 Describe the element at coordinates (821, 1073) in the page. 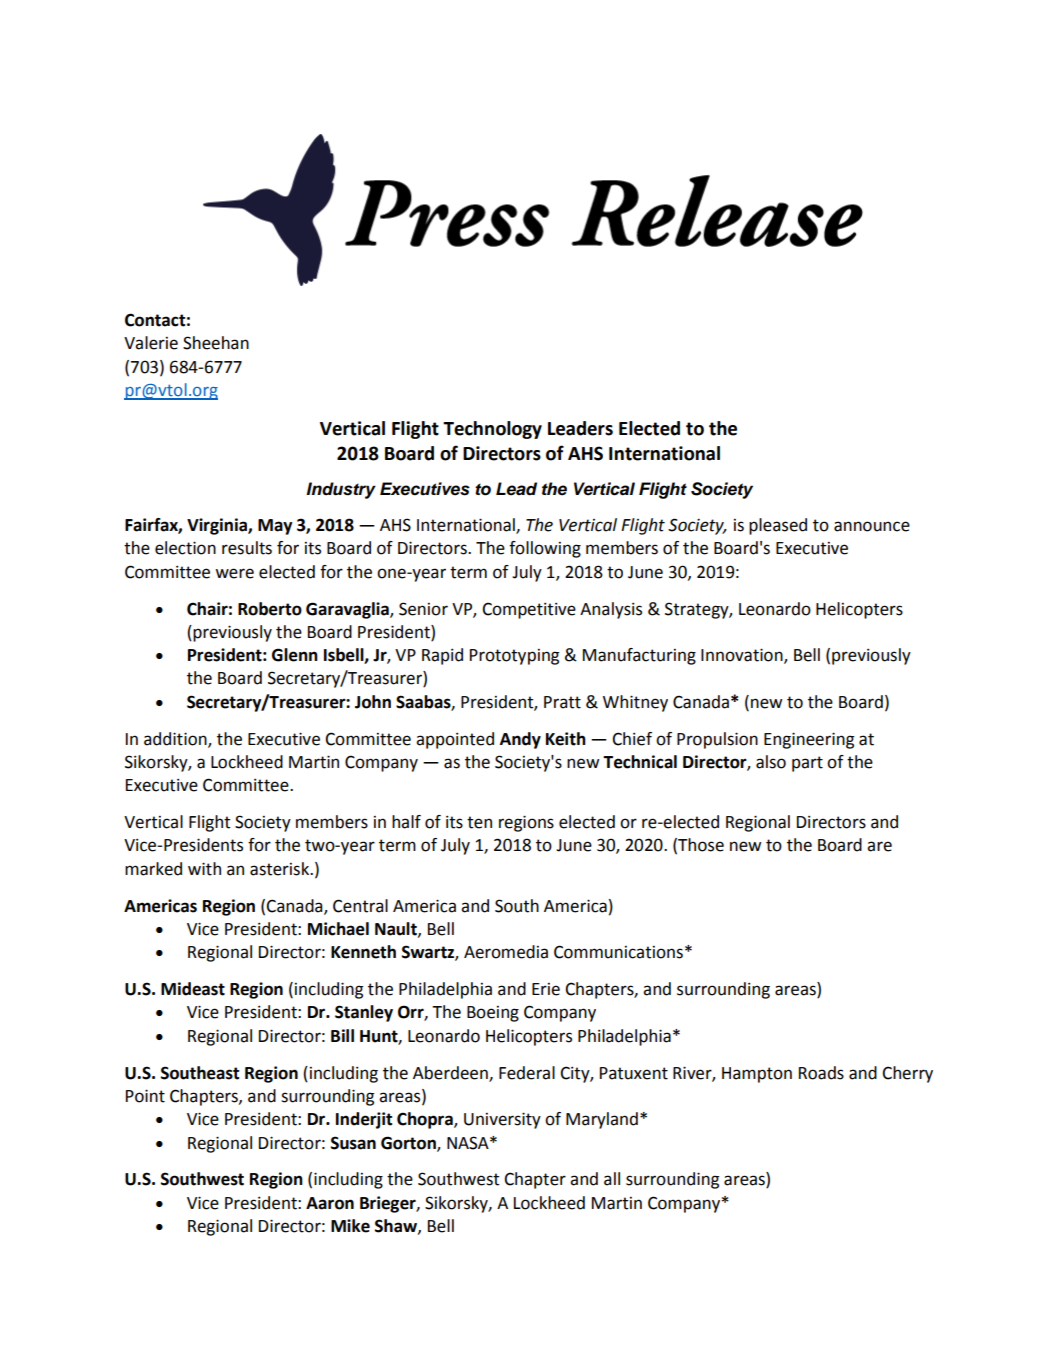

I see `Roads` at that location.
